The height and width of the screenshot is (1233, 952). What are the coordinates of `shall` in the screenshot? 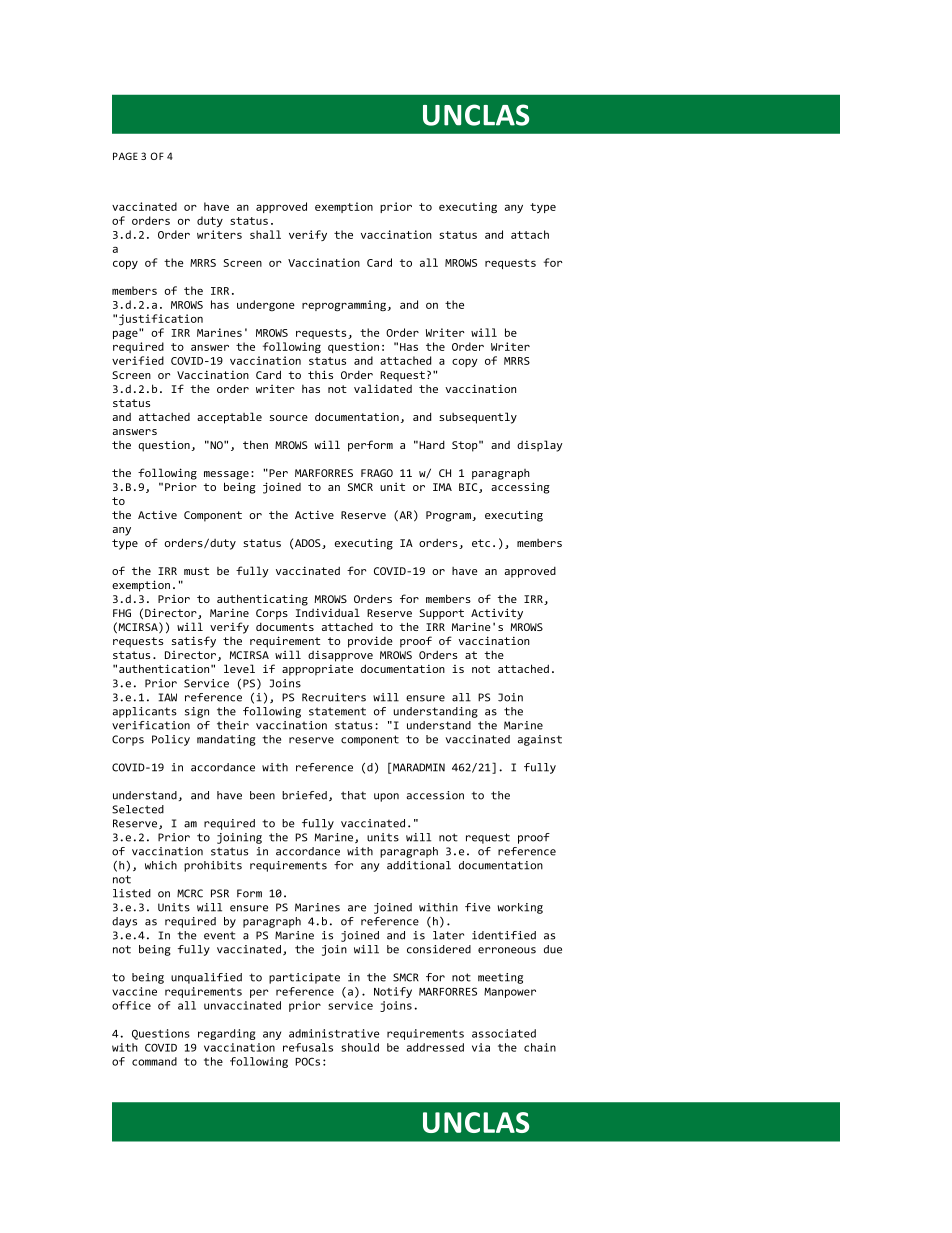 It's located at (265, 234).
